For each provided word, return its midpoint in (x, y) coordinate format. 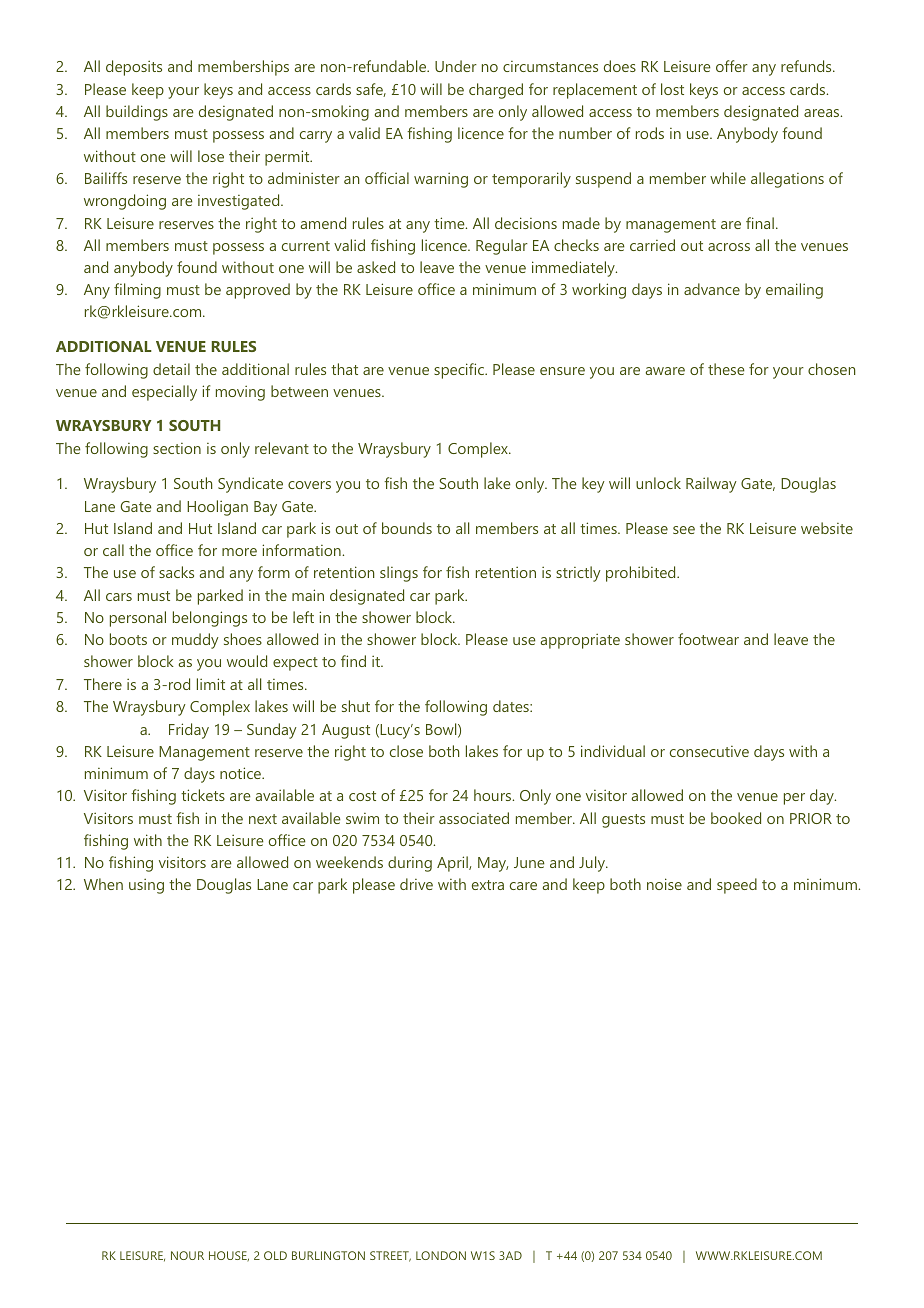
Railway (711, 485)
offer (732, 66)
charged (496, 91)
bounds (407, 528)
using (146, 886)
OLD (275, 1255)
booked (736, 818)
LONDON (441, 1255)
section (177, 448)
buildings (137, 113)
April (453, 864)
